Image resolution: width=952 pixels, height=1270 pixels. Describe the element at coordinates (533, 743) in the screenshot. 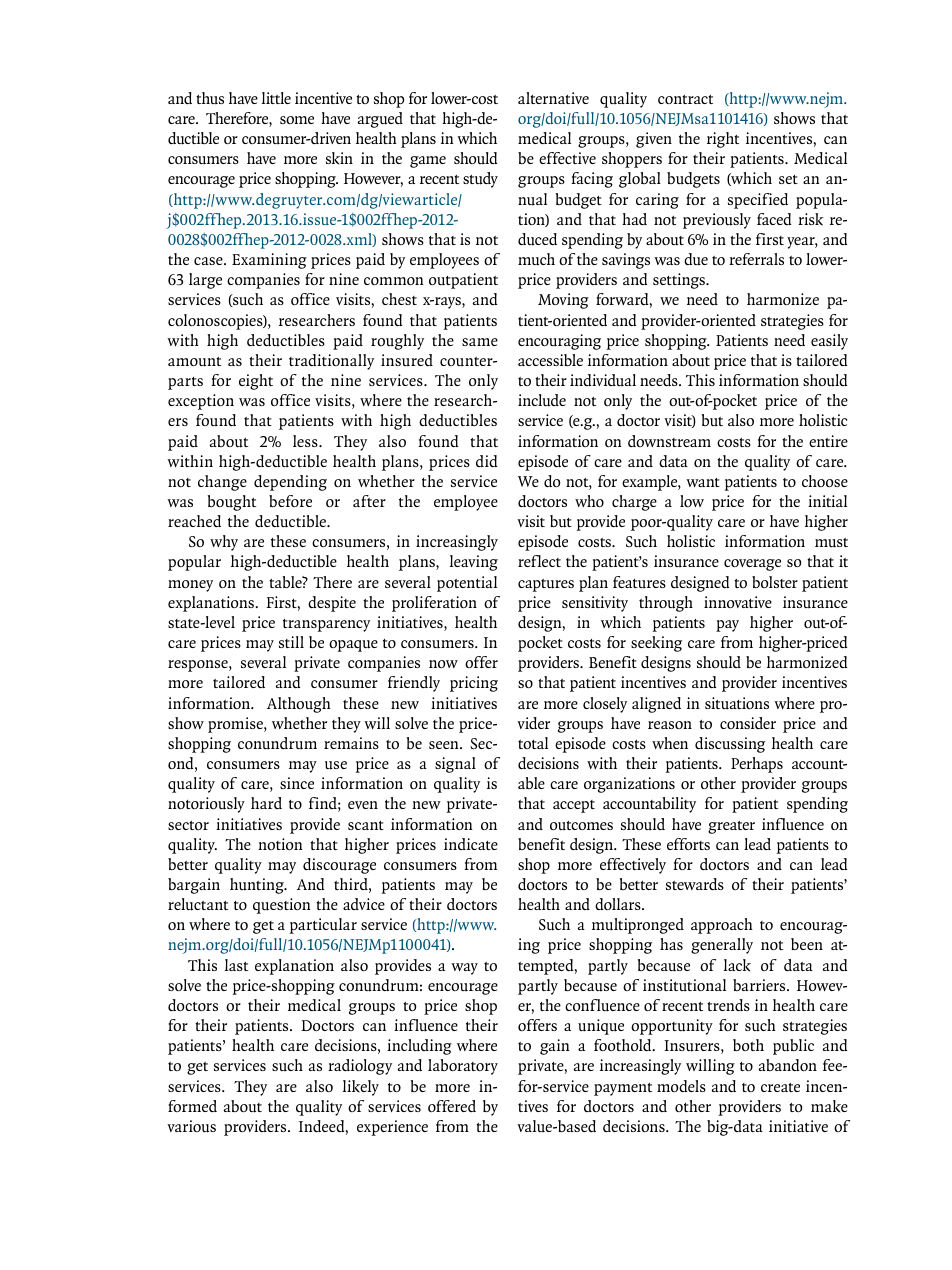

I see `total` at that location.
